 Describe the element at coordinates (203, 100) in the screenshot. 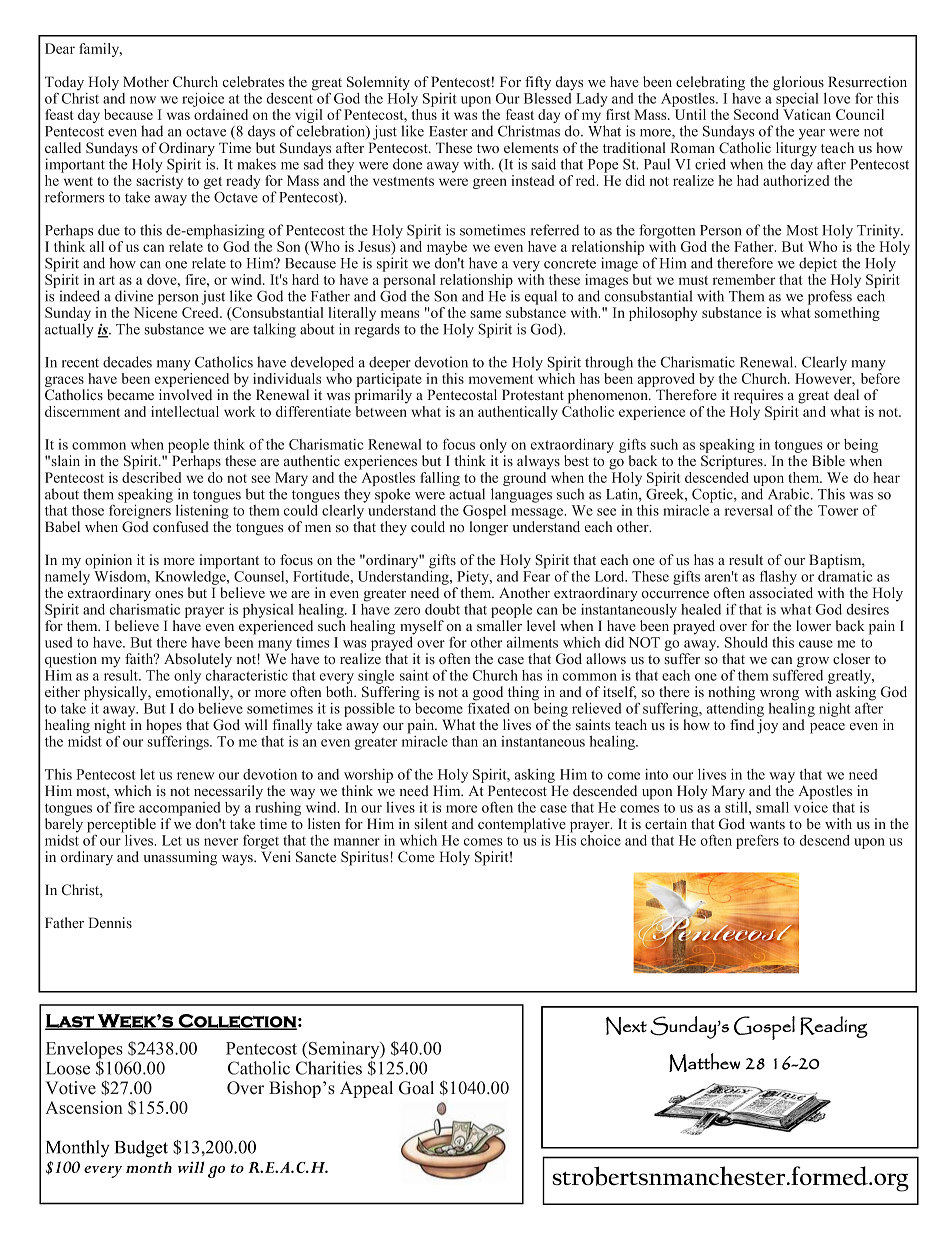

I see `rejoice` at that location.
